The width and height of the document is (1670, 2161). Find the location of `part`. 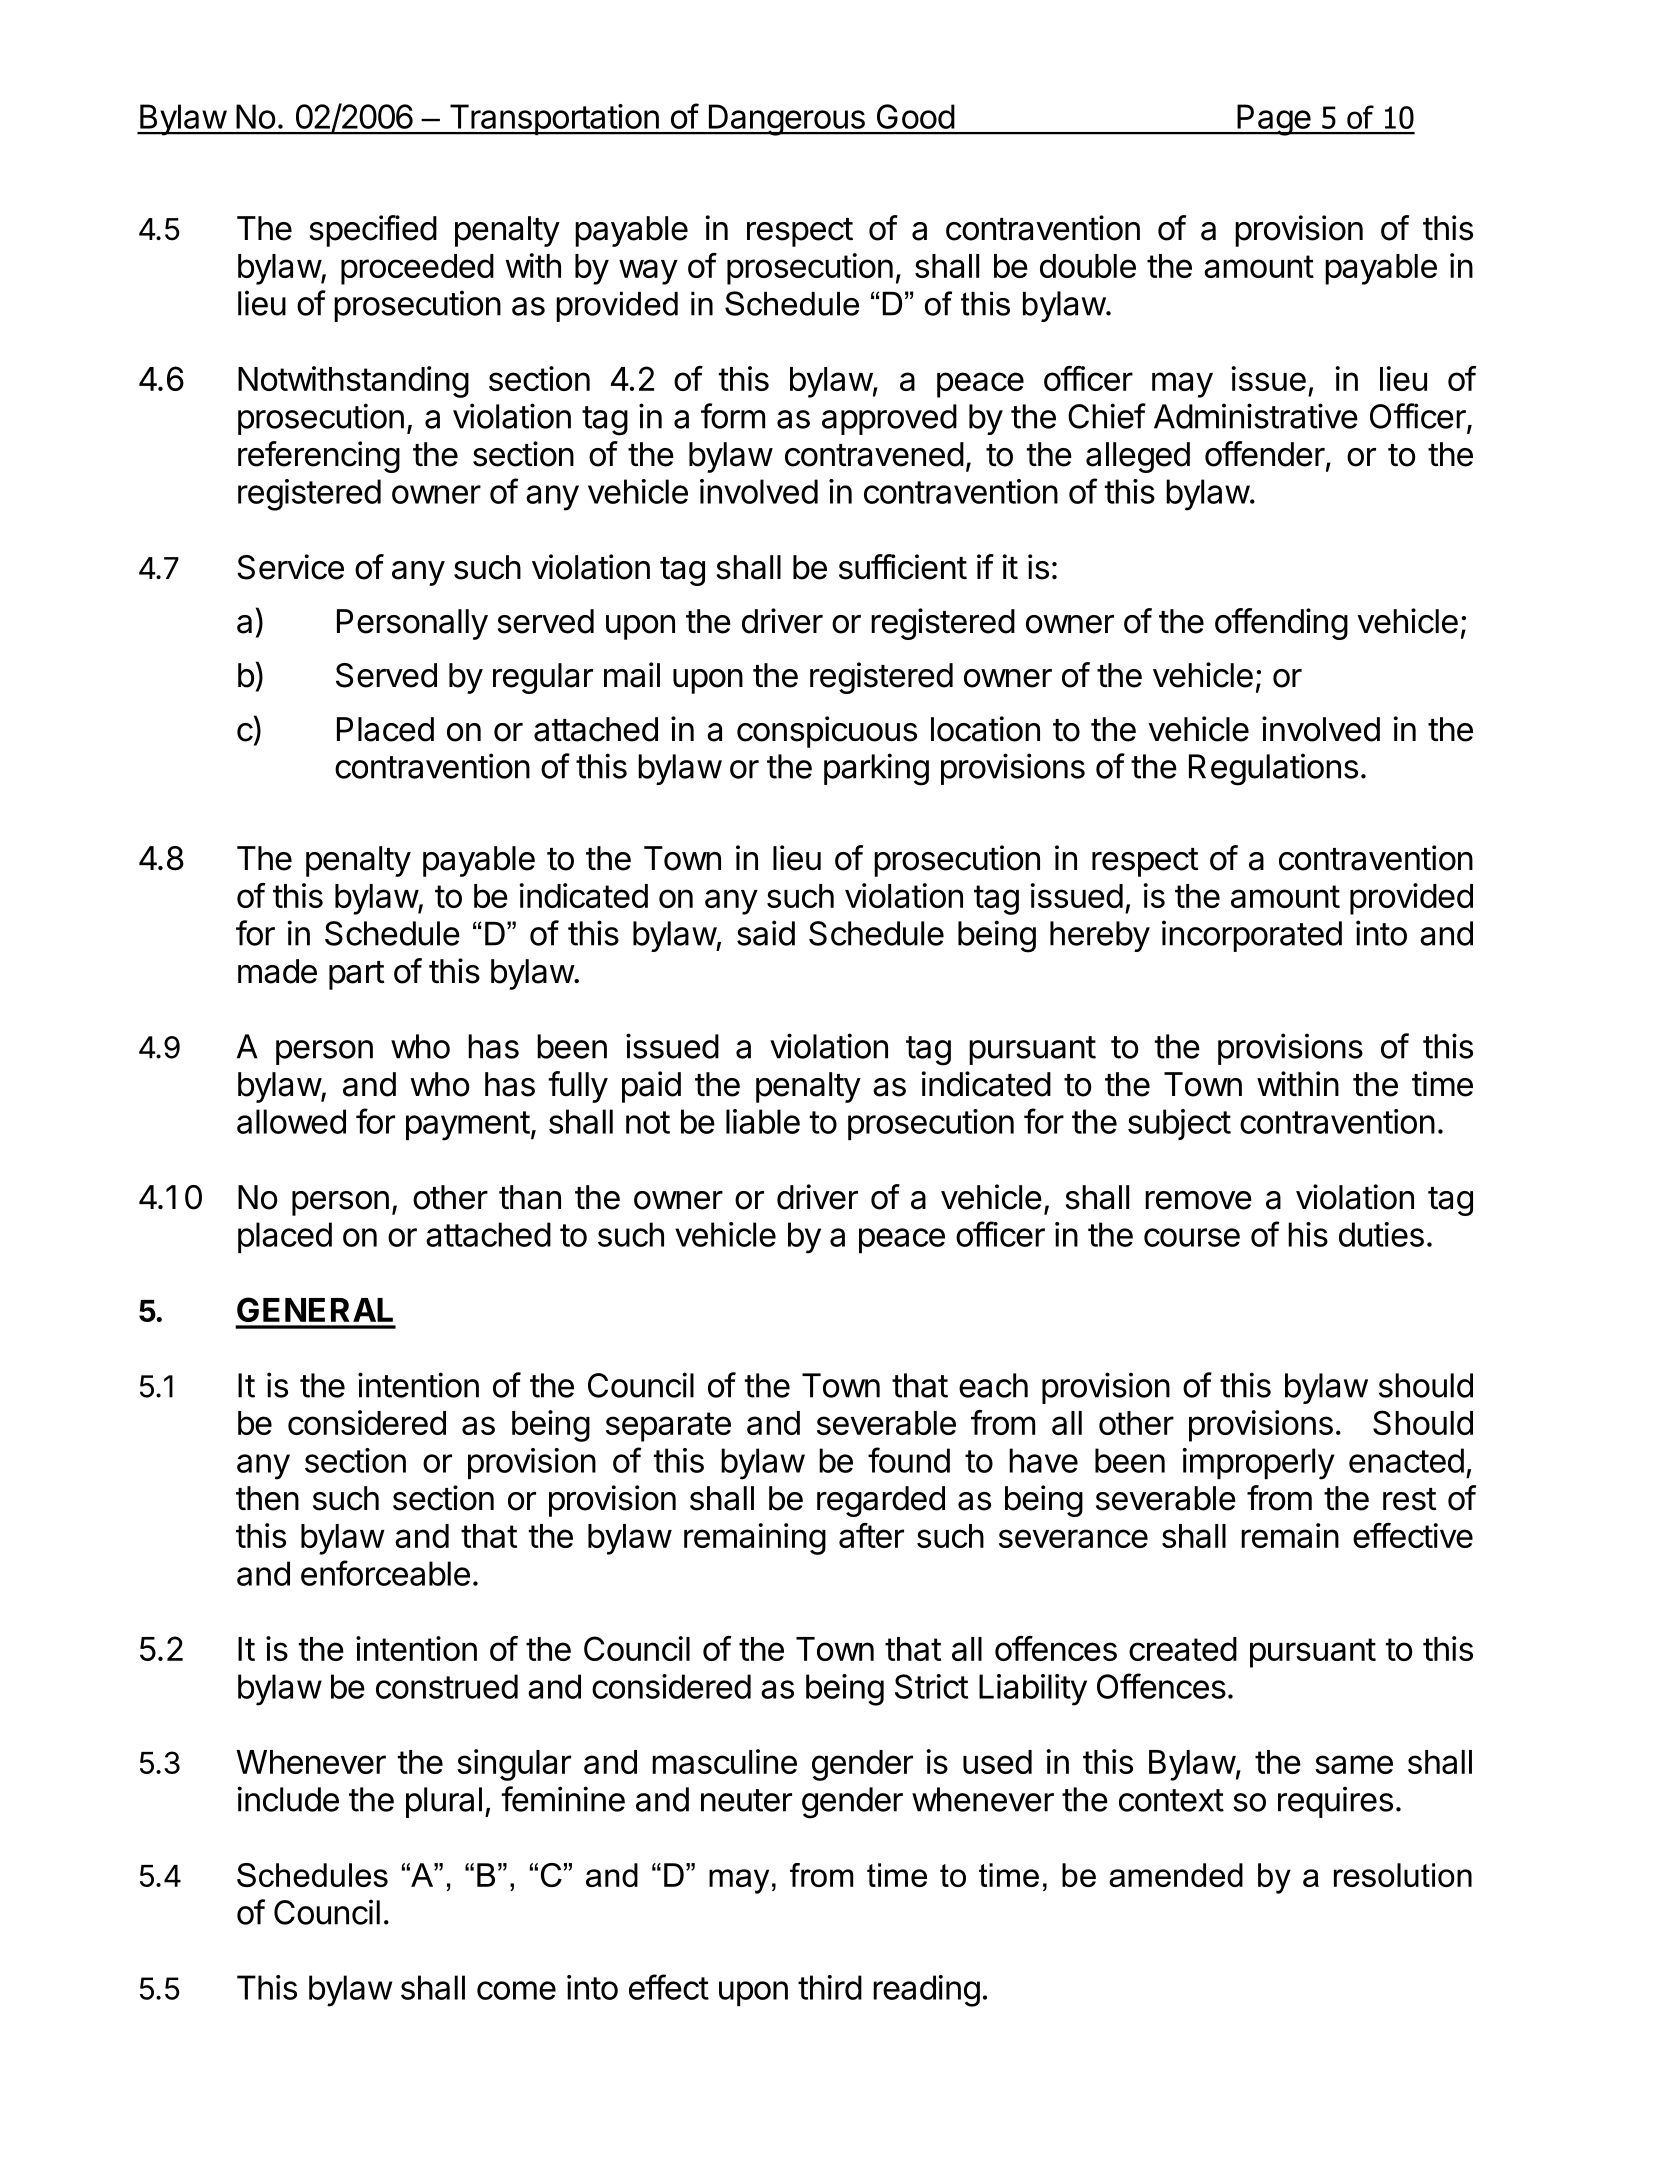

part is located at coordinates (356, 975).
